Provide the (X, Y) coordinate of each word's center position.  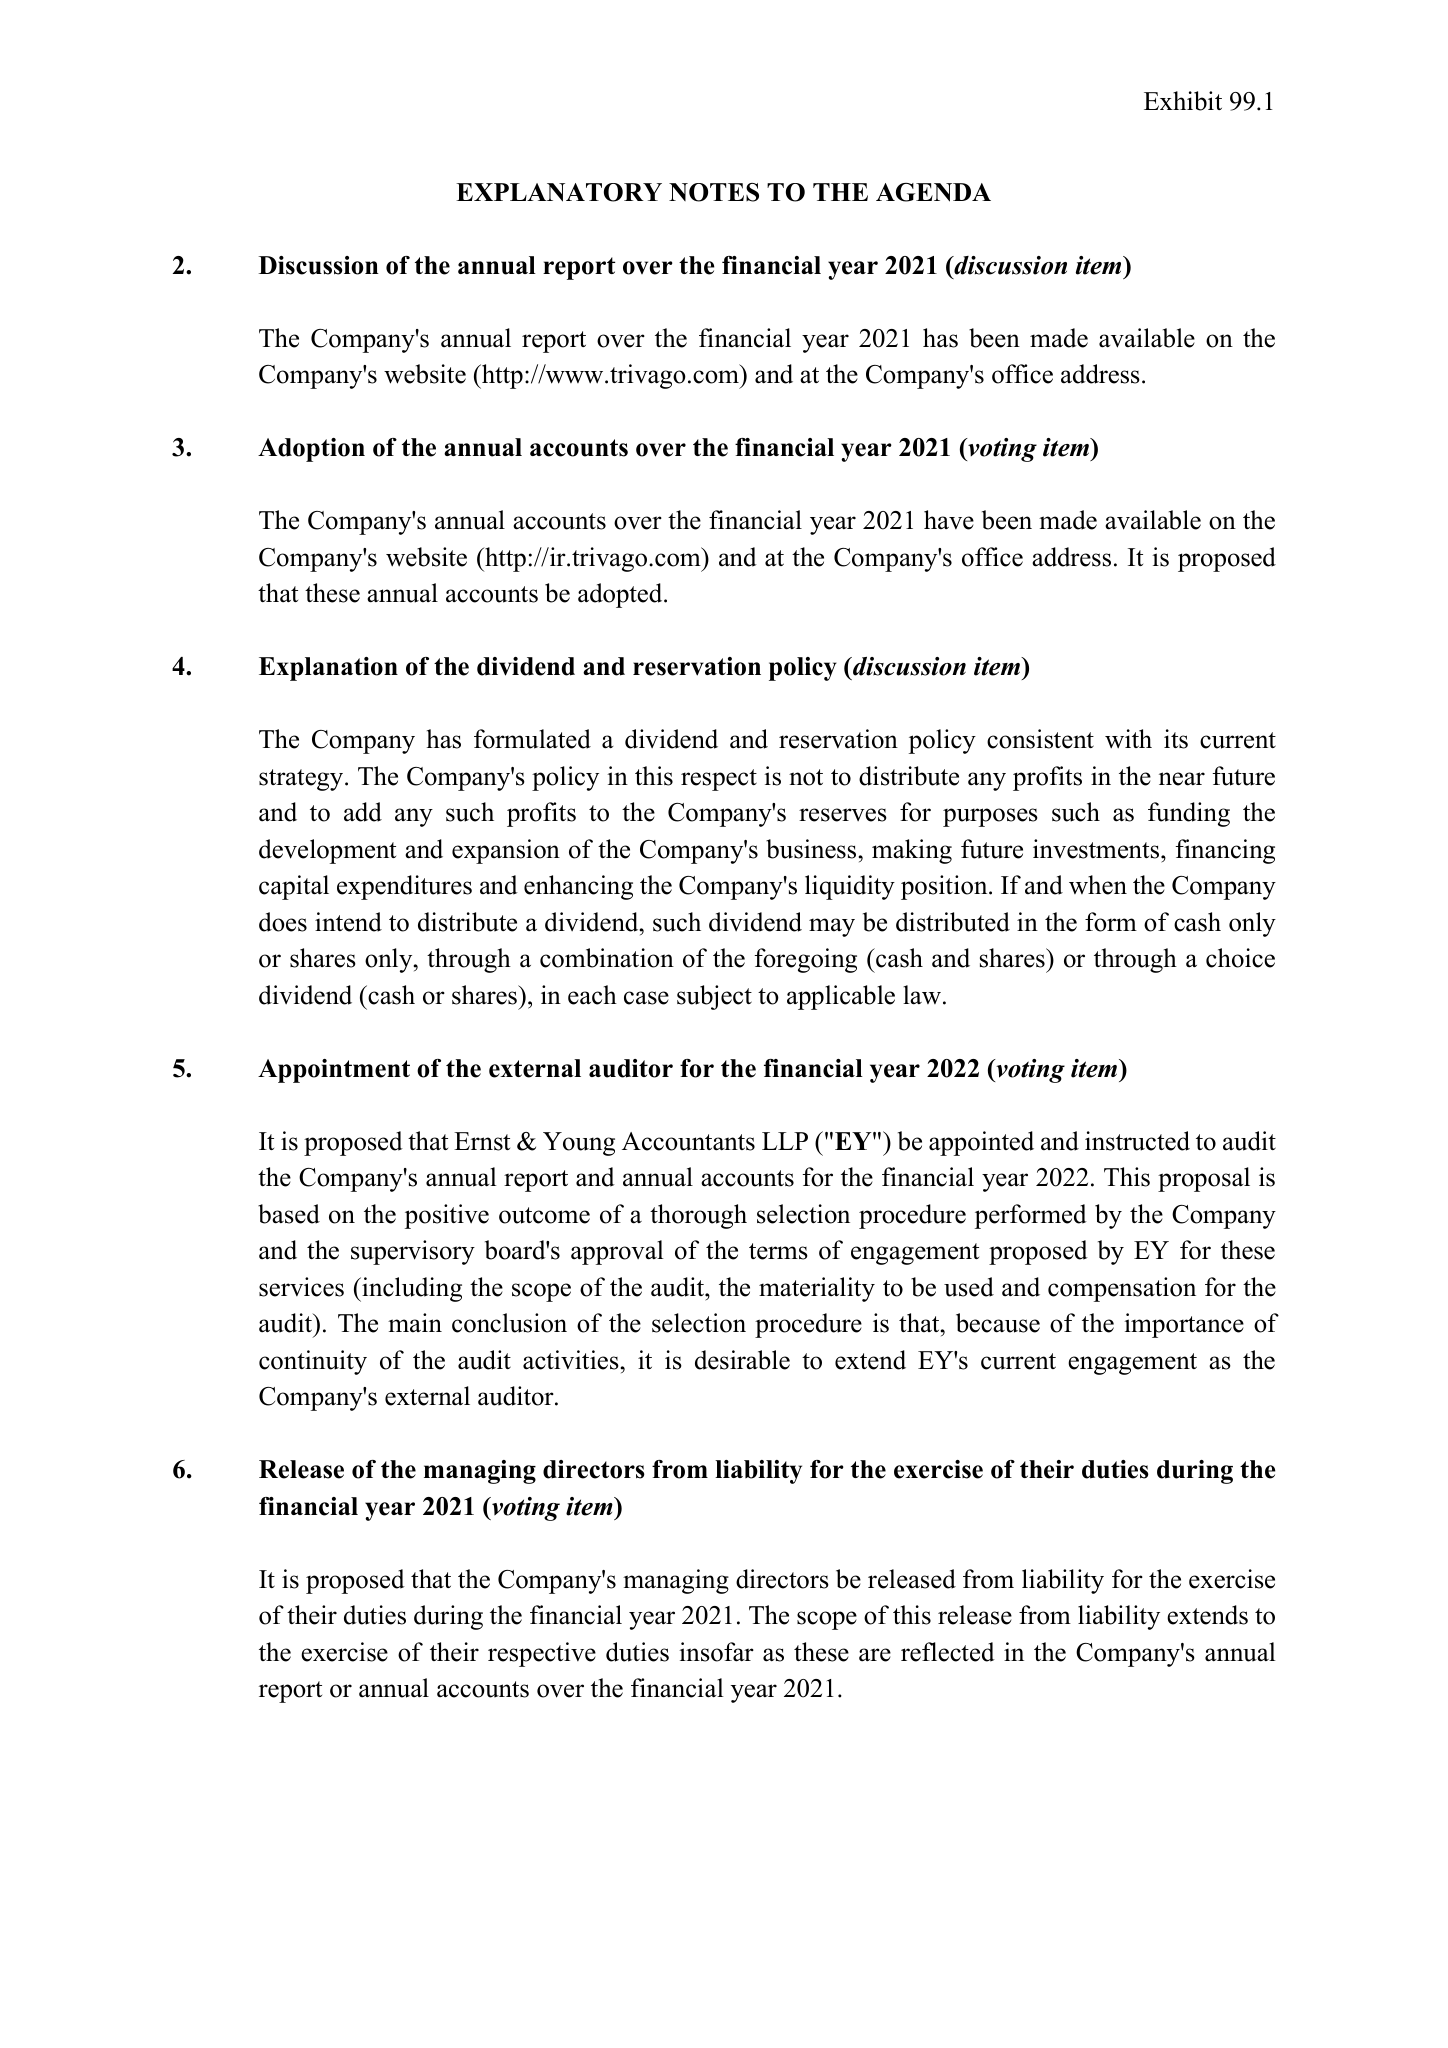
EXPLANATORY (559, 192)
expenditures (404, 887)
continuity (313, 1362)
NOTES (714, 192)
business (812, 849)
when (1098, 885)
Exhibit (1183, 101)
